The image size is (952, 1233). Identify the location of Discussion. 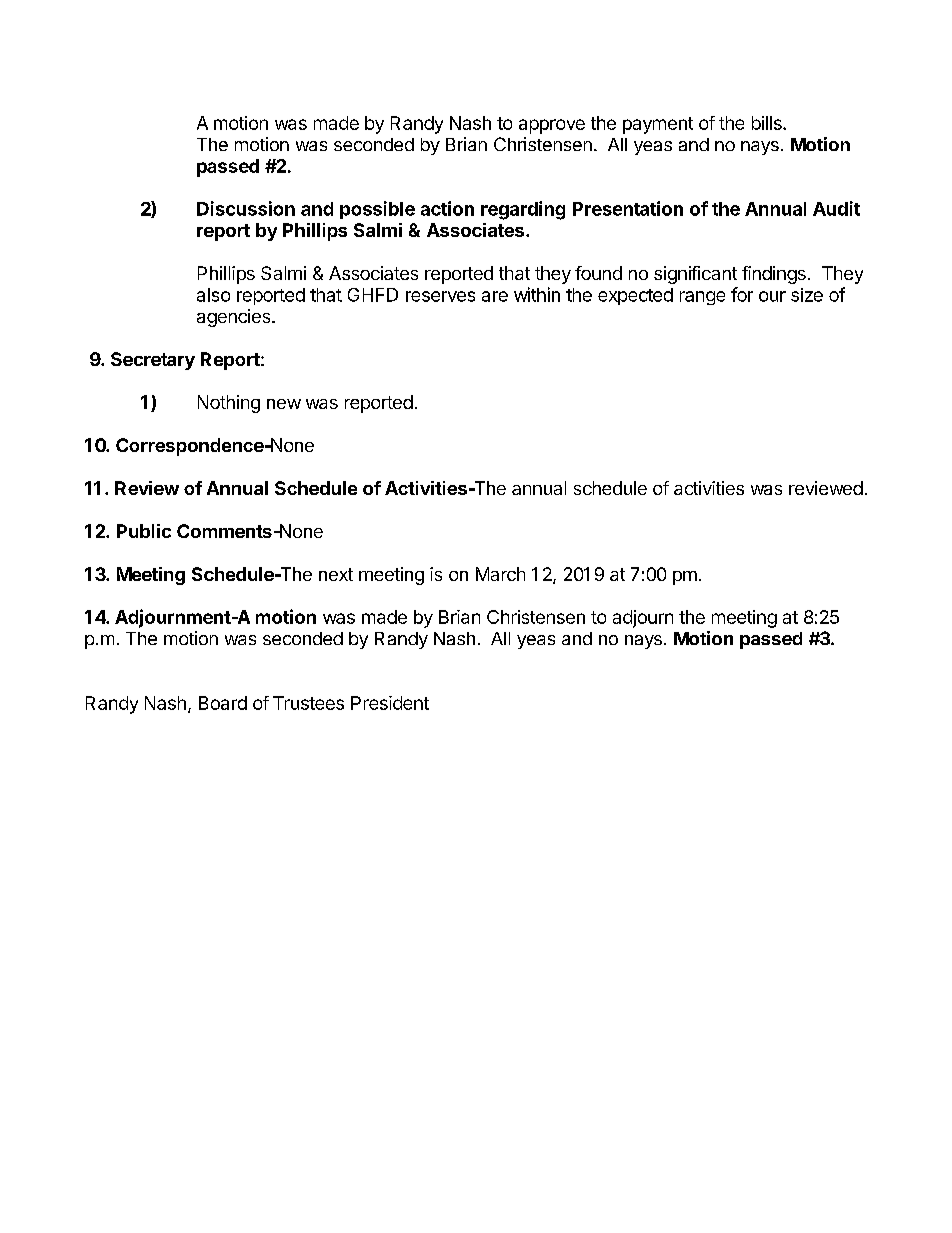
(246, 208).
